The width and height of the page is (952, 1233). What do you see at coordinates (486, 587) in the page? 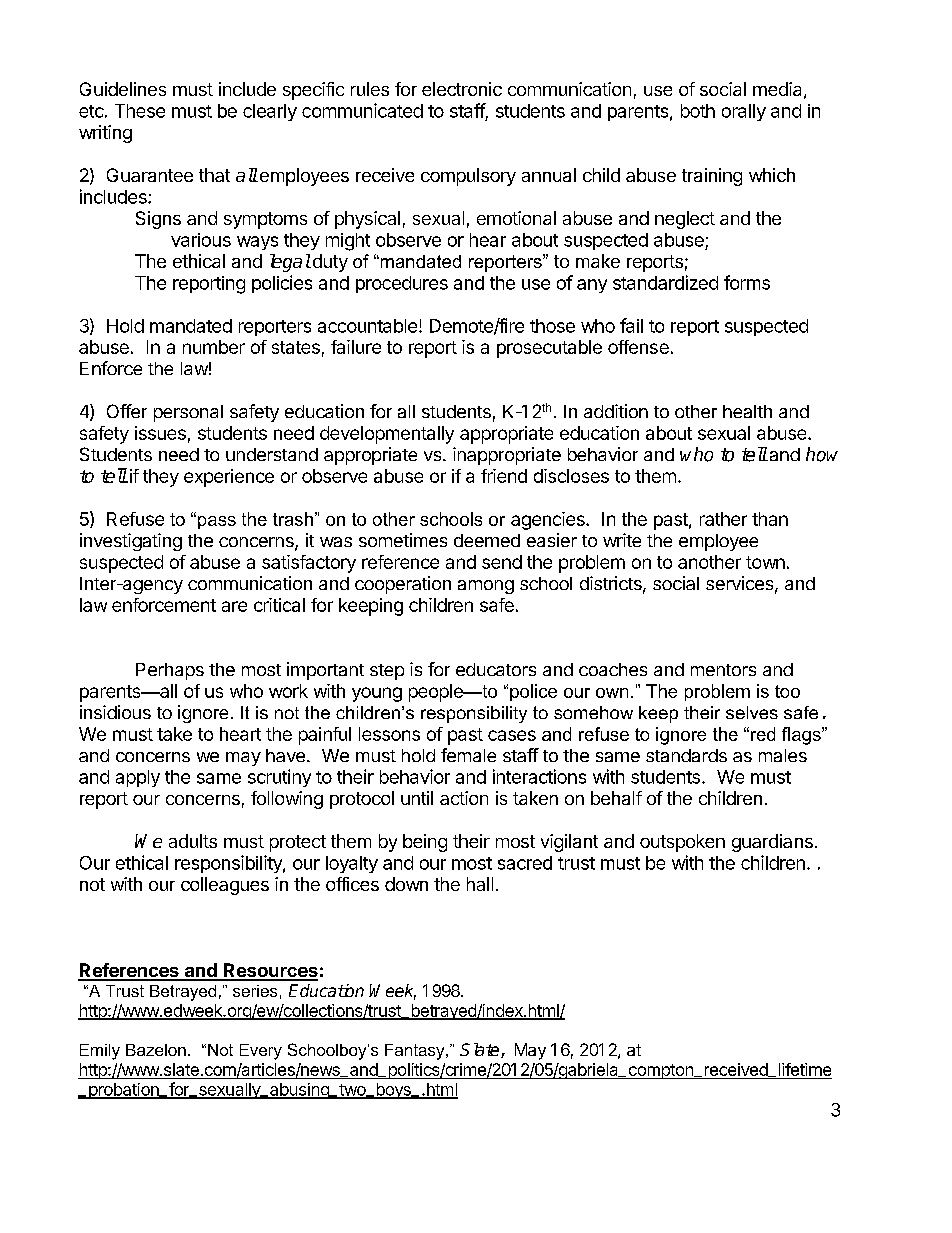
I see `among` at bounding box center [486, 587].
